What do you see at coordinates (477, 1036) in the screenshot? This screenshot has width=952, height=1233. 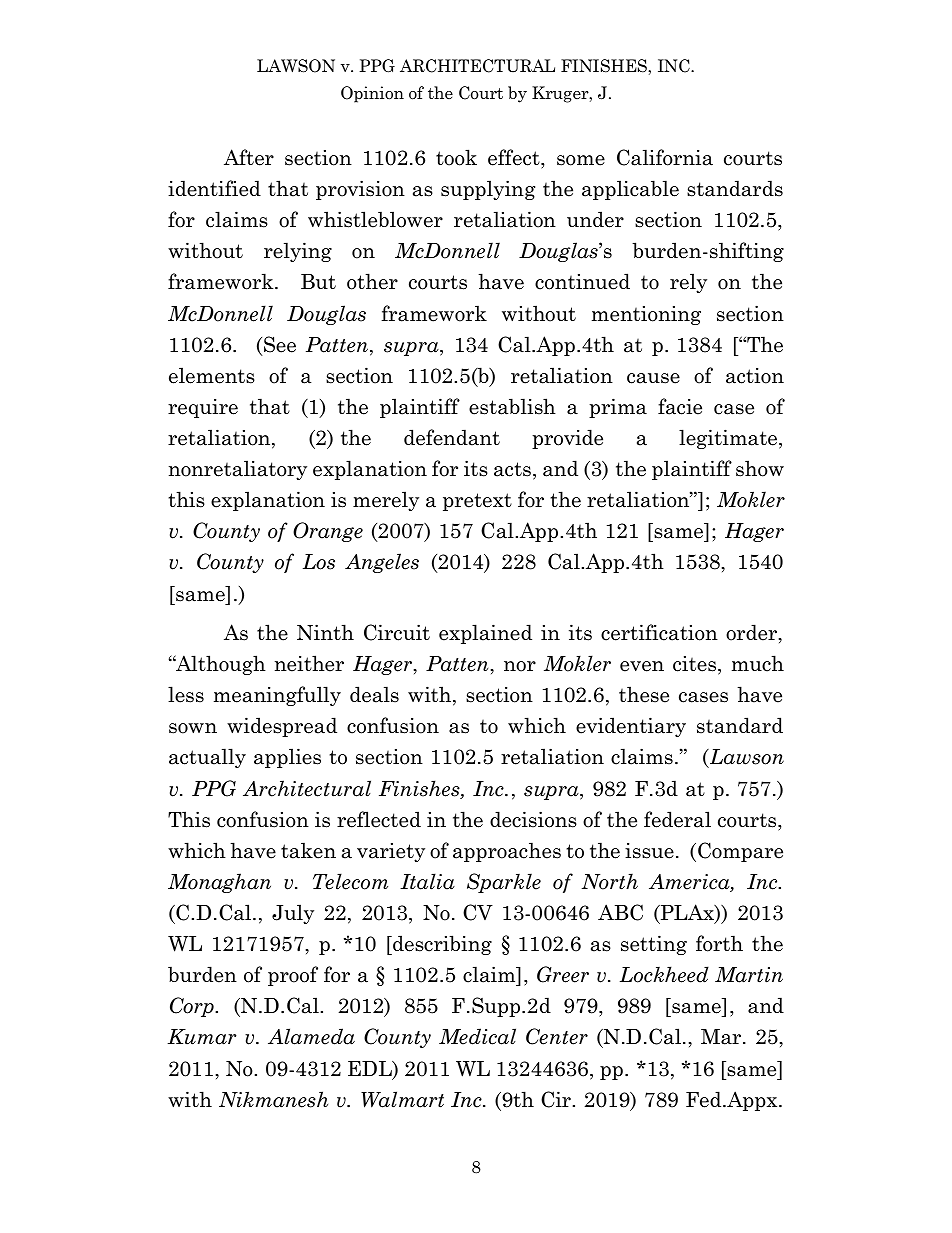 I see `Medical` at bounding box center [477, 1036].
